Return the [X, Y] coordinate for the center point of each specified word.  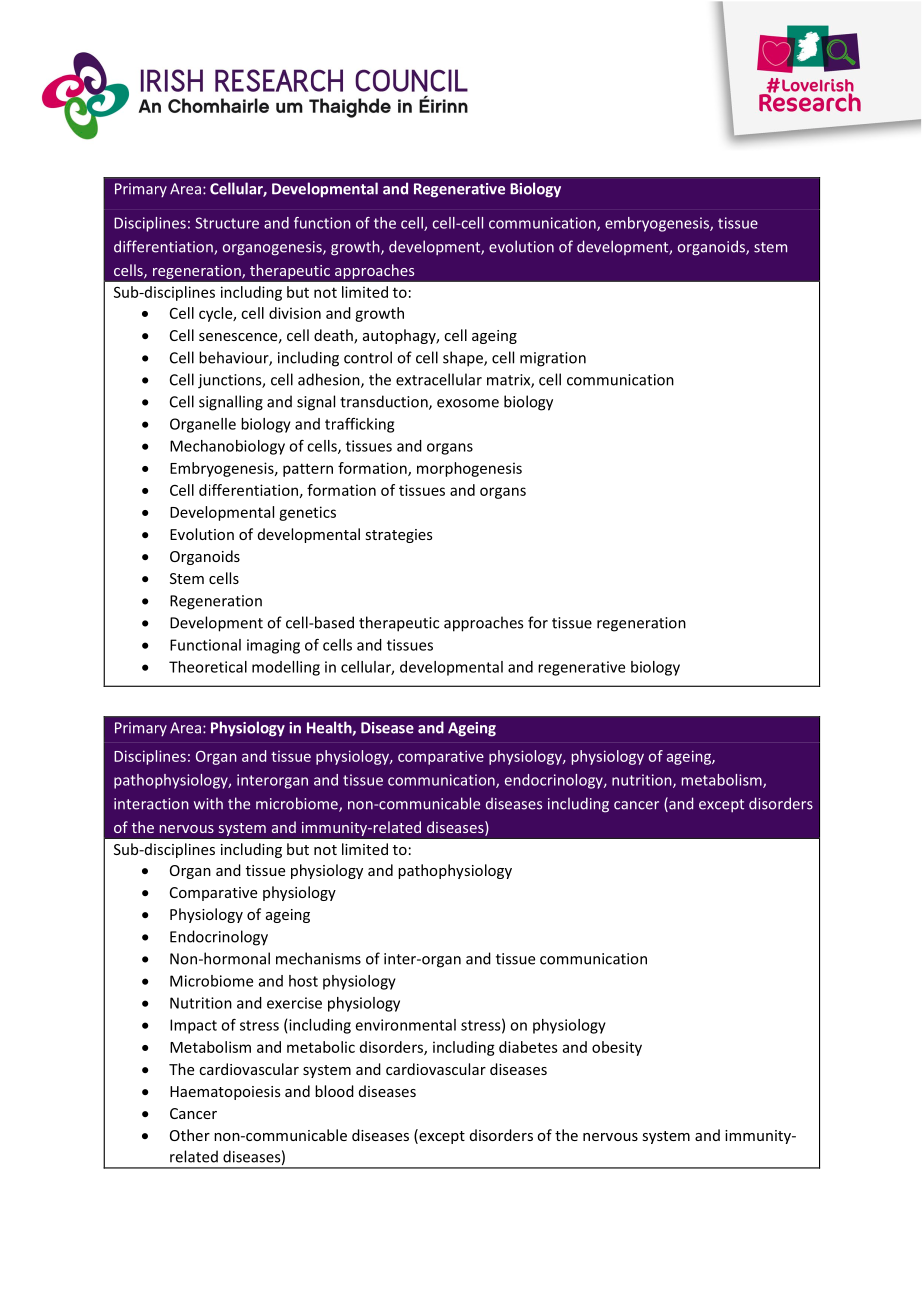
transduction [385, 402]
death [334, 336]
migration [553, 359]
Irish [239, 107]
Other [190, 1135]
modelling [286, 668]
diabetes [528, 1047]
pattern [308, 470]
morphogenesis [469, 469]
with [208, 803]
